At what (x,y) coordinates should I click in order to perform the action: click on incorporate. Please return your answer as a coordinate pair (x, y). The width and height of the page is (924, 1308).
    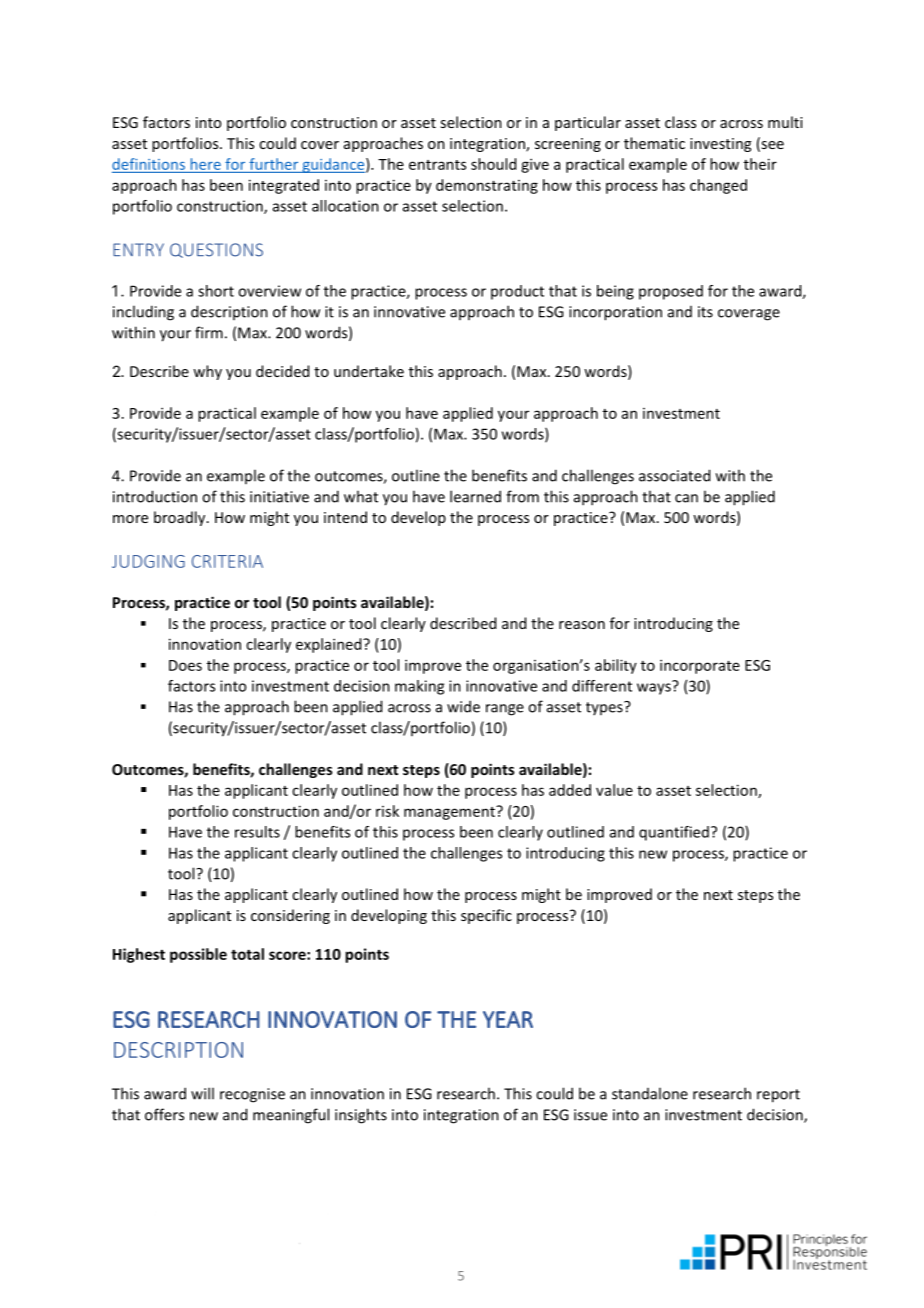
    Looking at the image, I should click on (700, 666).
